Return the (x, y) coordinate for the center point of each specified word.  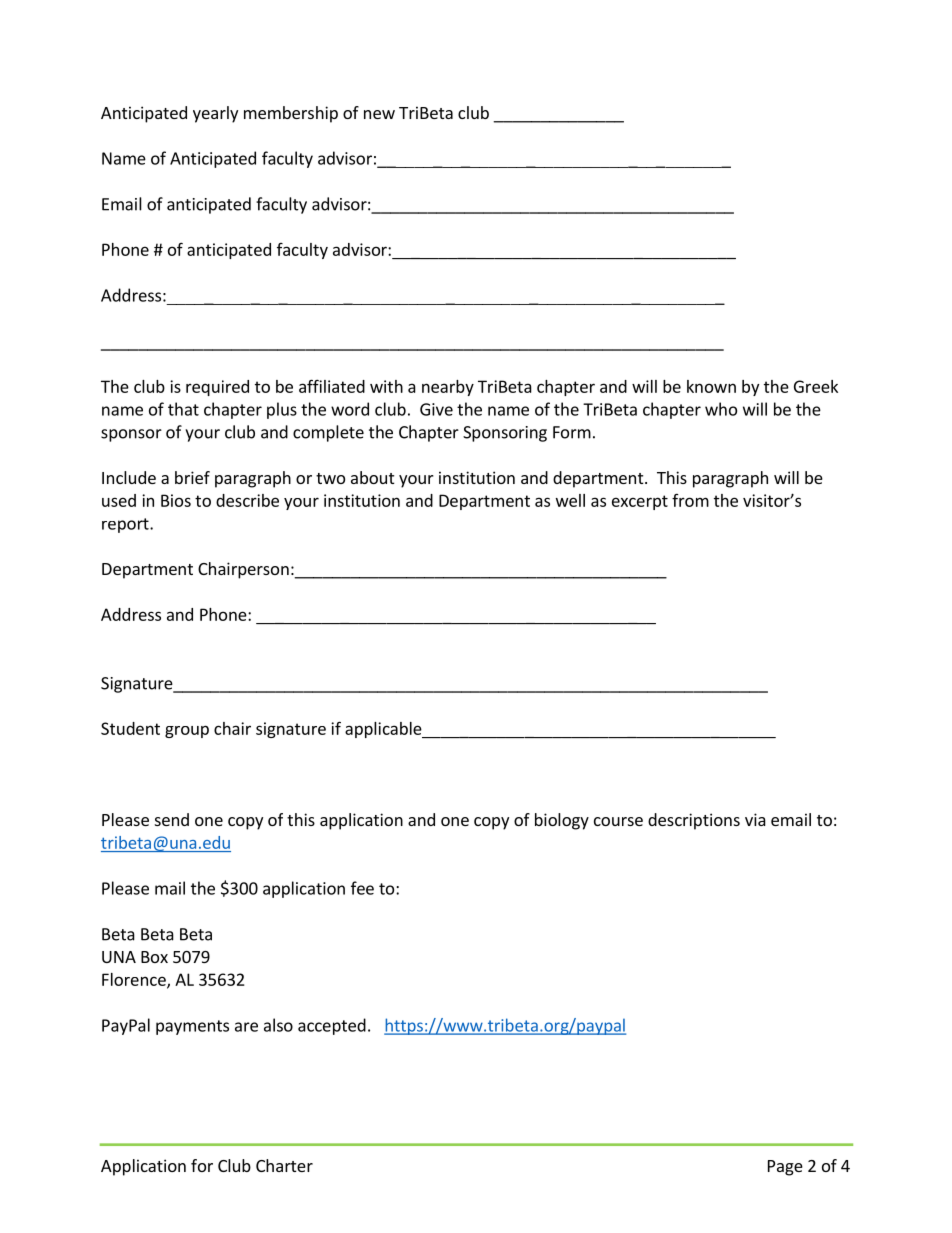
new (379, 114)
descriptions (694, 821)
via (755, 819)
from (690, 500)
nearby (448, 388)
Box (154, 957)
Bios (176, 500)
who (721, 409)
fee (362, 888)
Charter (284, 1165)
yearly (215, 114)
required (217, 388)
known (711, 386)
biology (562, 821)
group (187, 731)
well (570, 500)
